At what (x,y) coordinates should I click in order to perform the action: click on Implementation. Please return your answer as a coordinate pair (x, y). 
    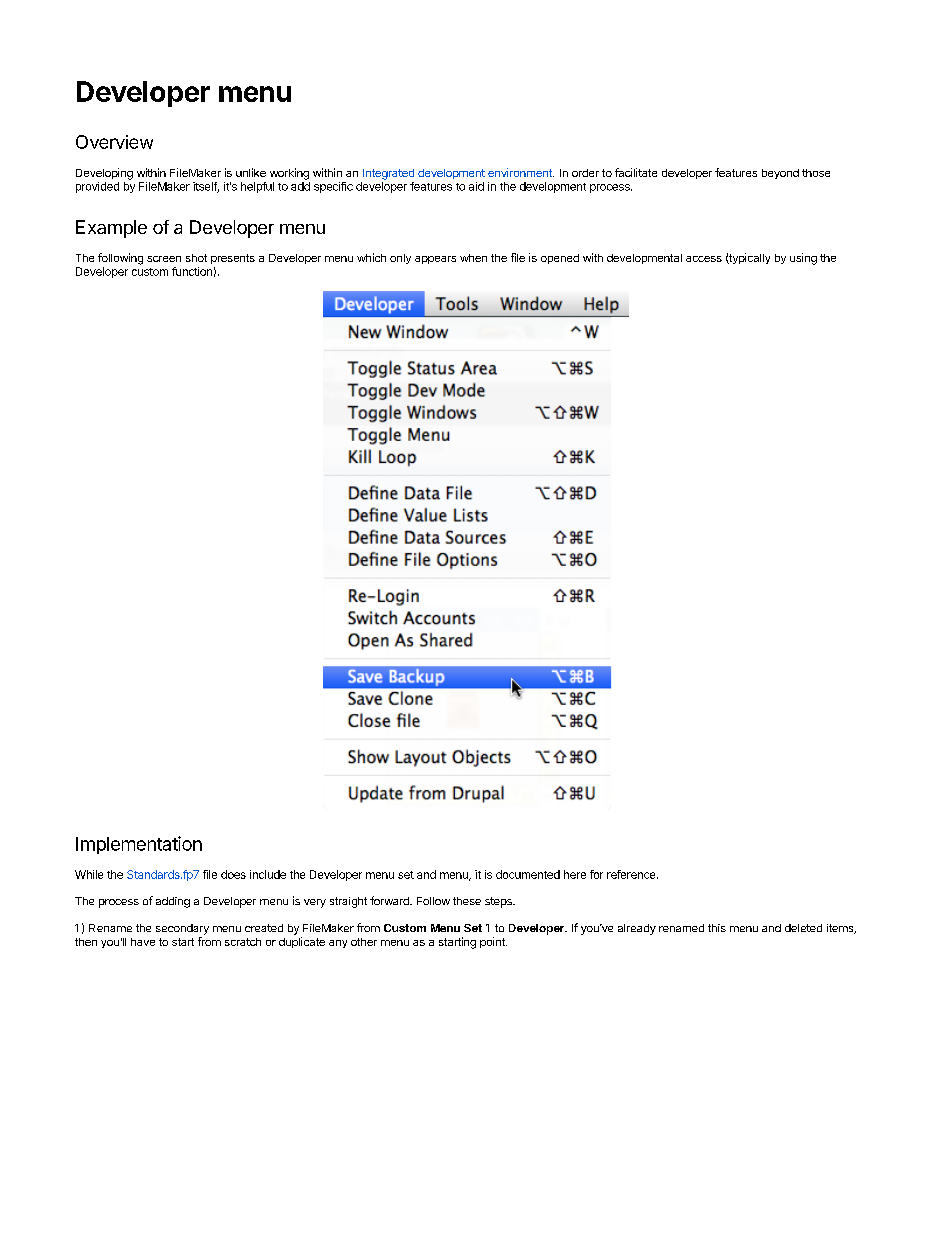
    Looking at the image, I should click on (139, 845).
